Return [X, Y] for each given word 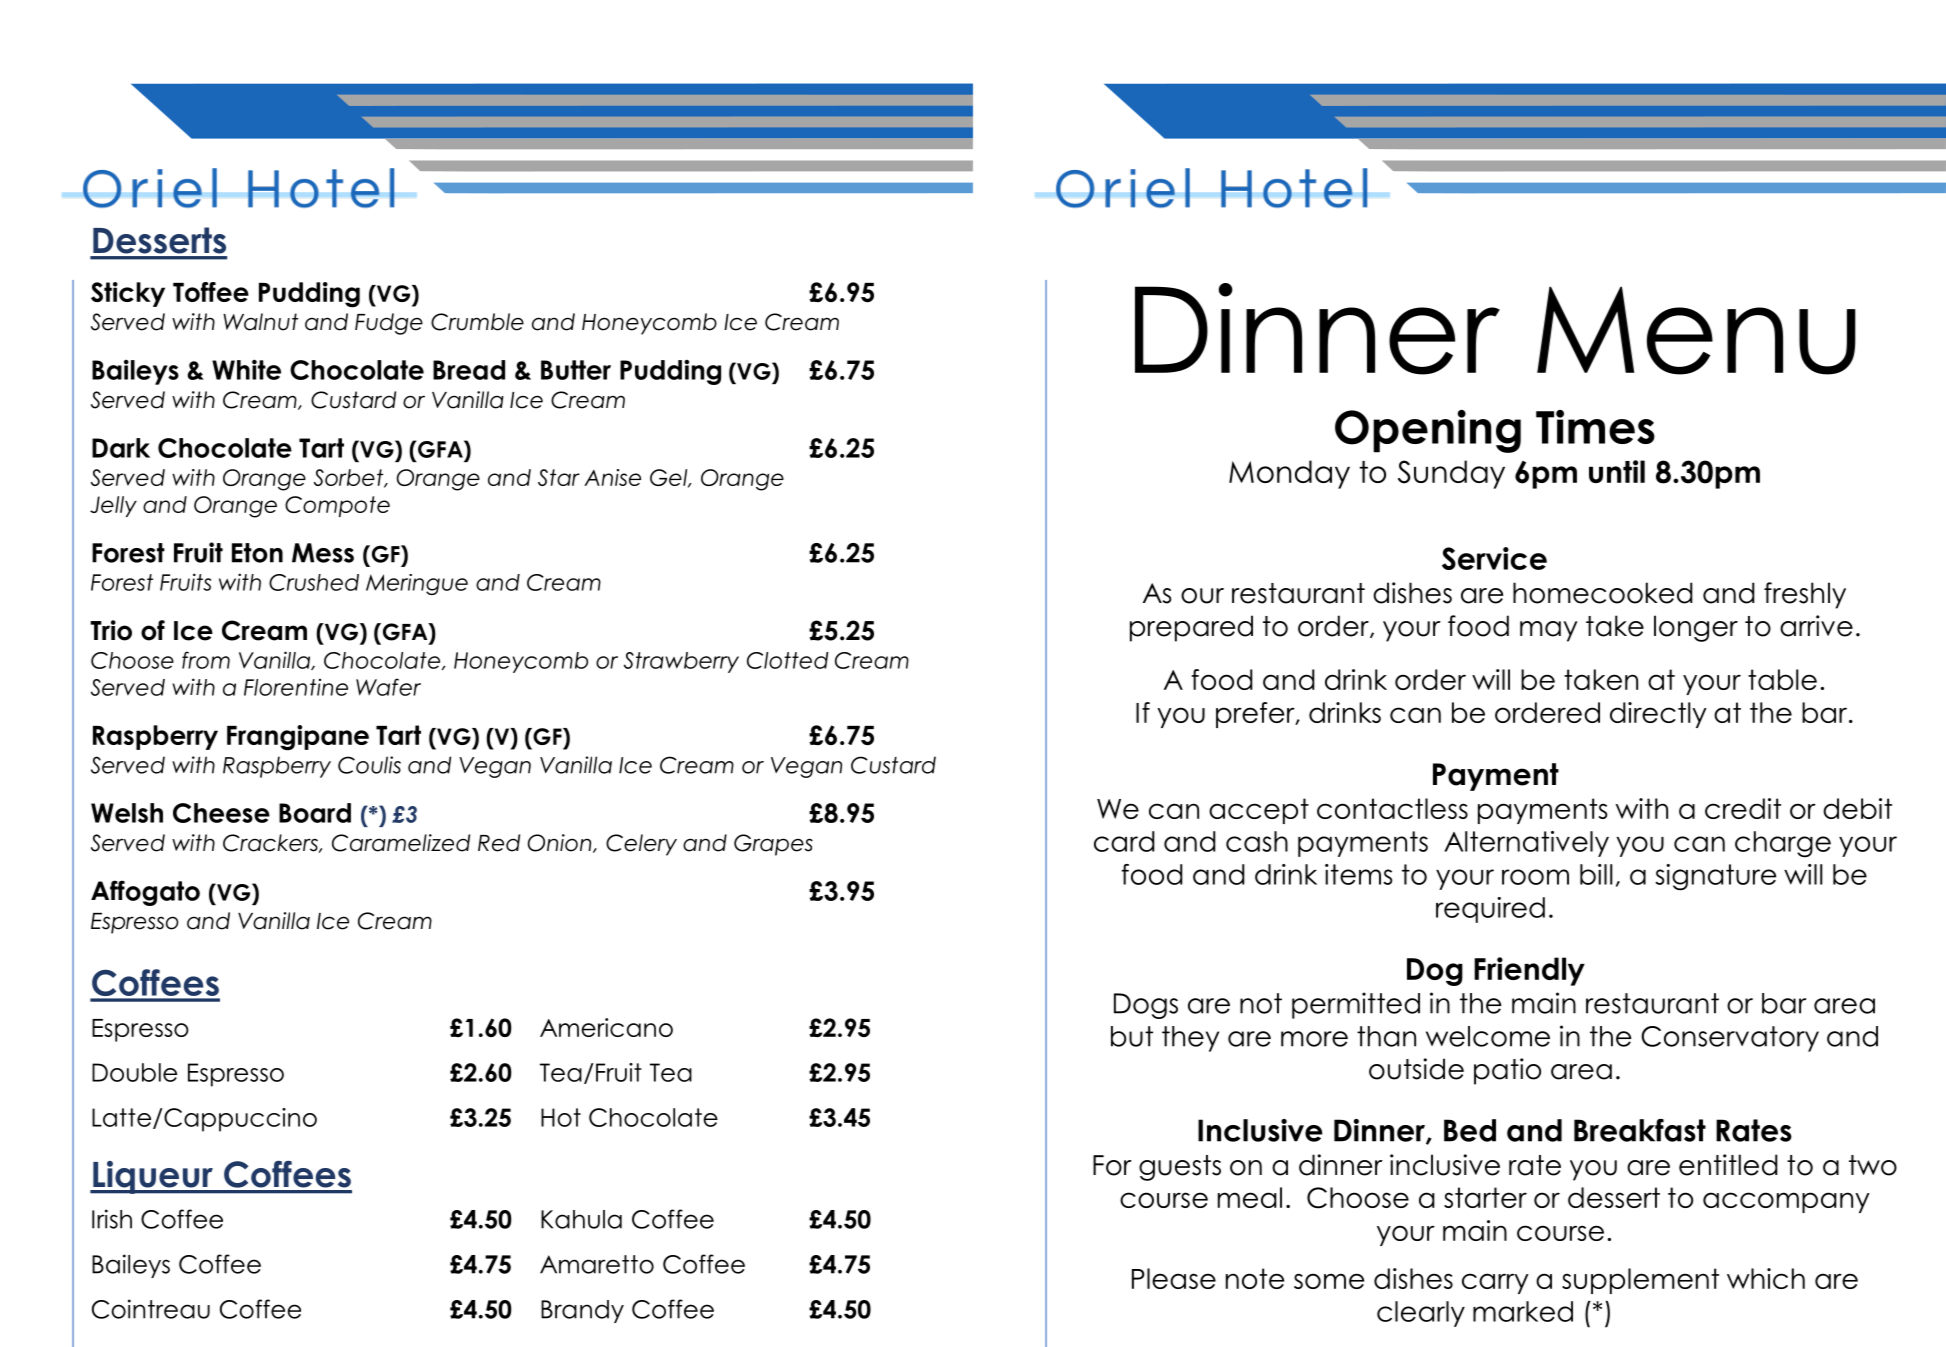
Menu [1696, 330]
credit [1743, 808]
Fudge [389, 324]
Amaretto [597, 1264]
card [1124, 841]
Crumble [477, 322]
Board [315, 813]
